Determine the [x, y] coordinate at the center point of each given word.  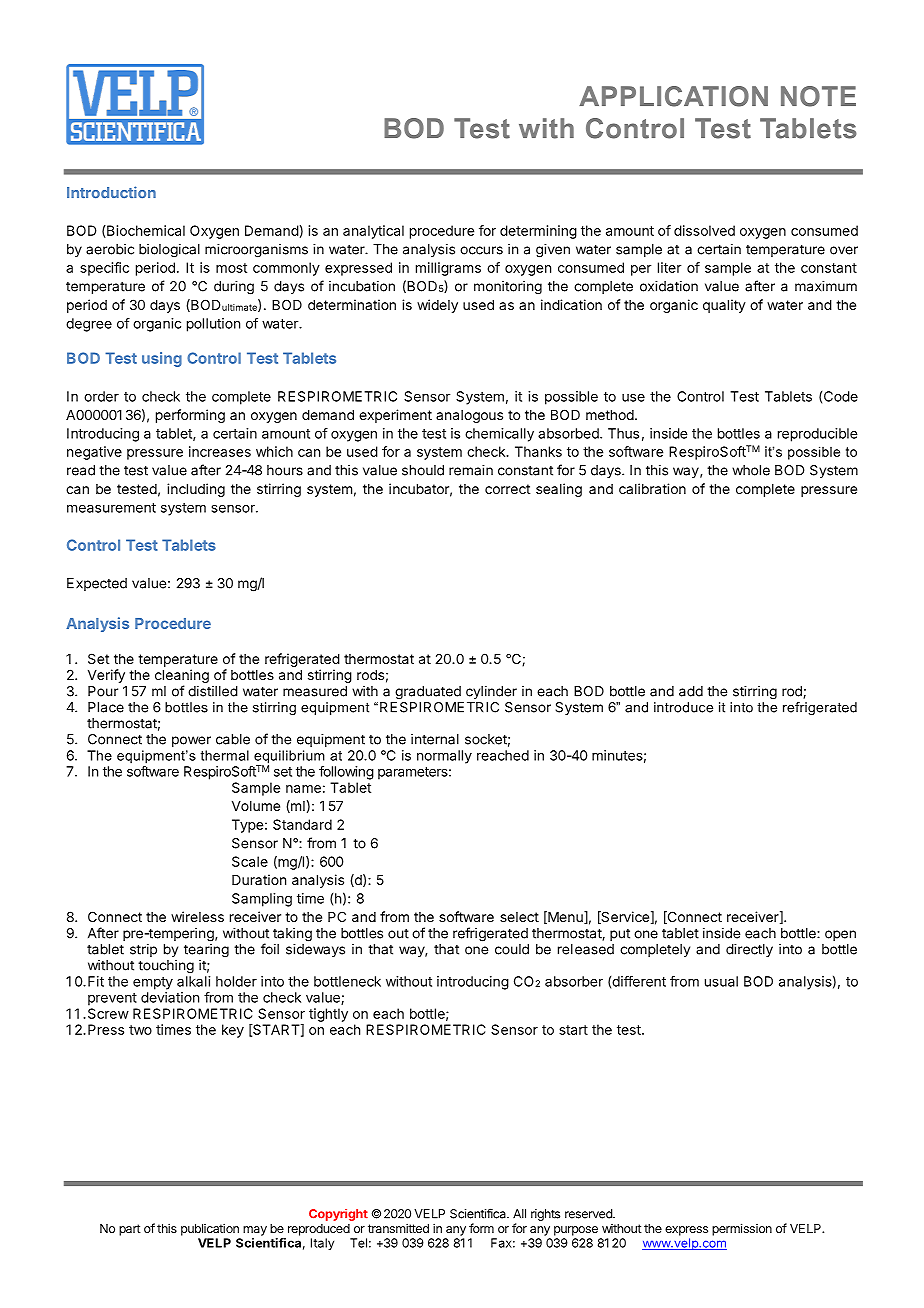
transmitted [398, 1228]
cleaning [182, 677]
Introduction [111, 192]
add [691, 691]
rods [370, 675]
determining [538, 232]
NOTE [818, 96]
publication [210, 1229]
